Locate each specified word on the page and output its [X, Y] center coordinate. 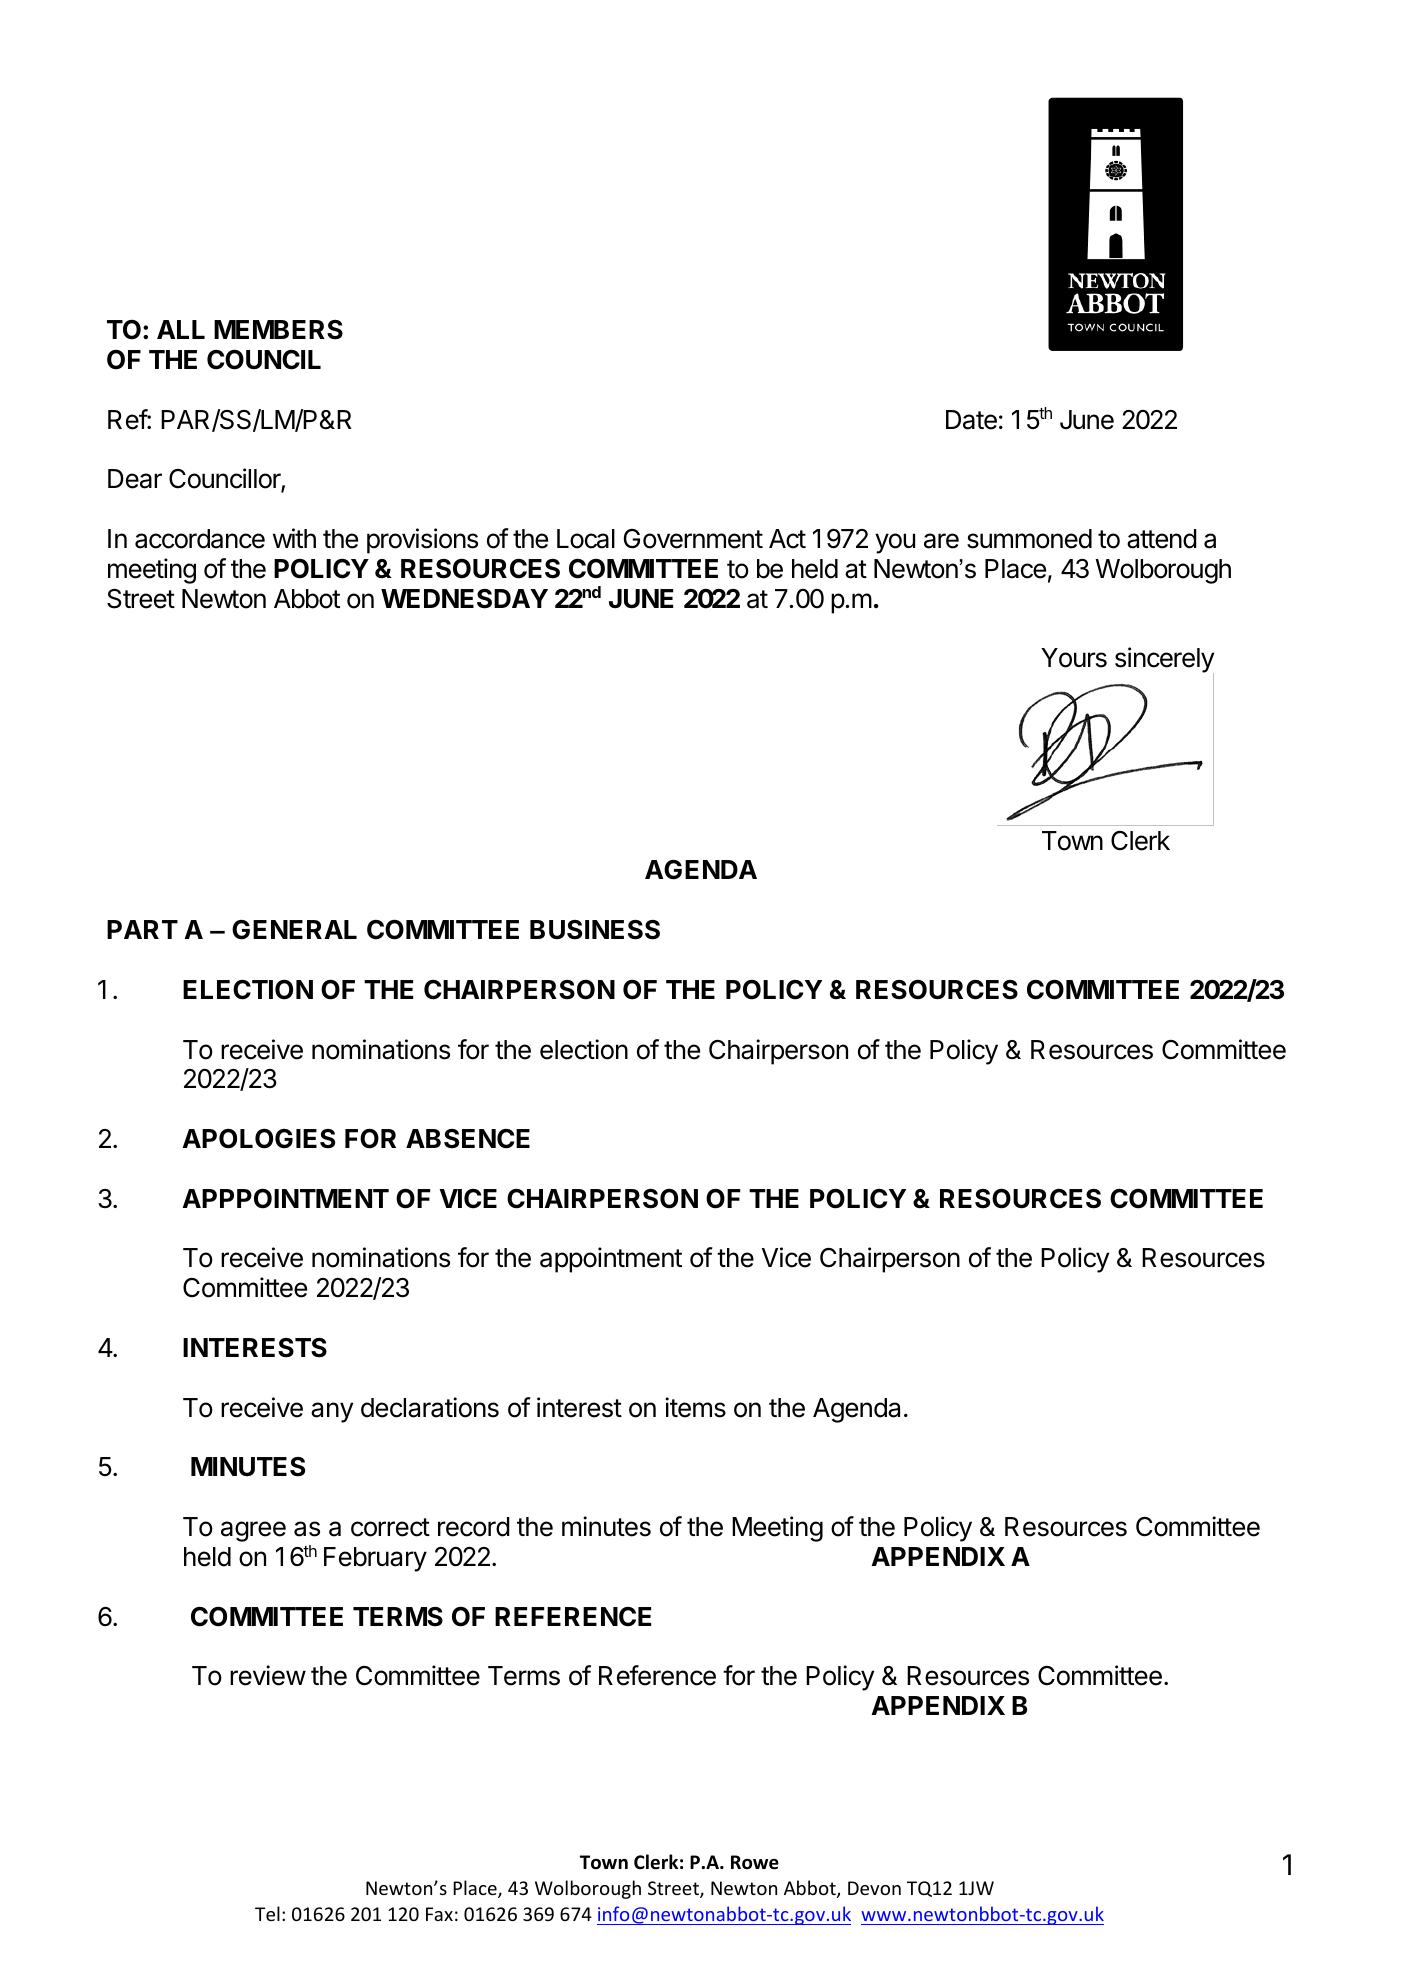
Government [693, 539]
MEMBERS [278, 330]
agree [253, 1531]
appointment [611, 1260]
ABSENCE [468, 1139]
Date [971, 420]
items [695, 1407]
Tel [267, 1913]
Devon [874, 1888]
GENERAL [294, 930]
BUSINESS [595, 930]
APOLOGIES [258, 1139]
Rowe [755, 1862]
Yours [1074, 658]
